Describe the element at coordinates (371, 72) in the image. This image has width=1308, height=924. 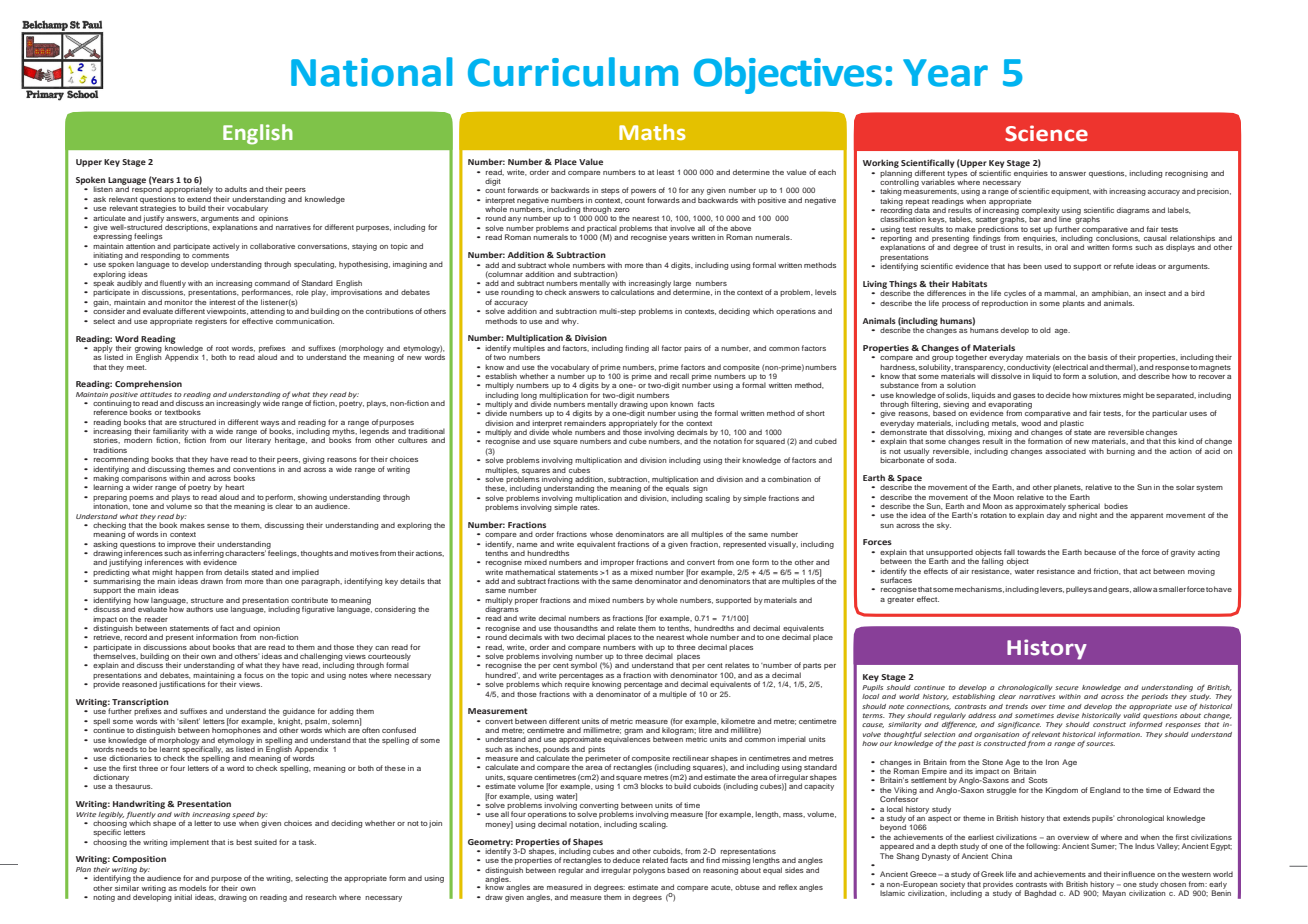
I see `National` at that location.
